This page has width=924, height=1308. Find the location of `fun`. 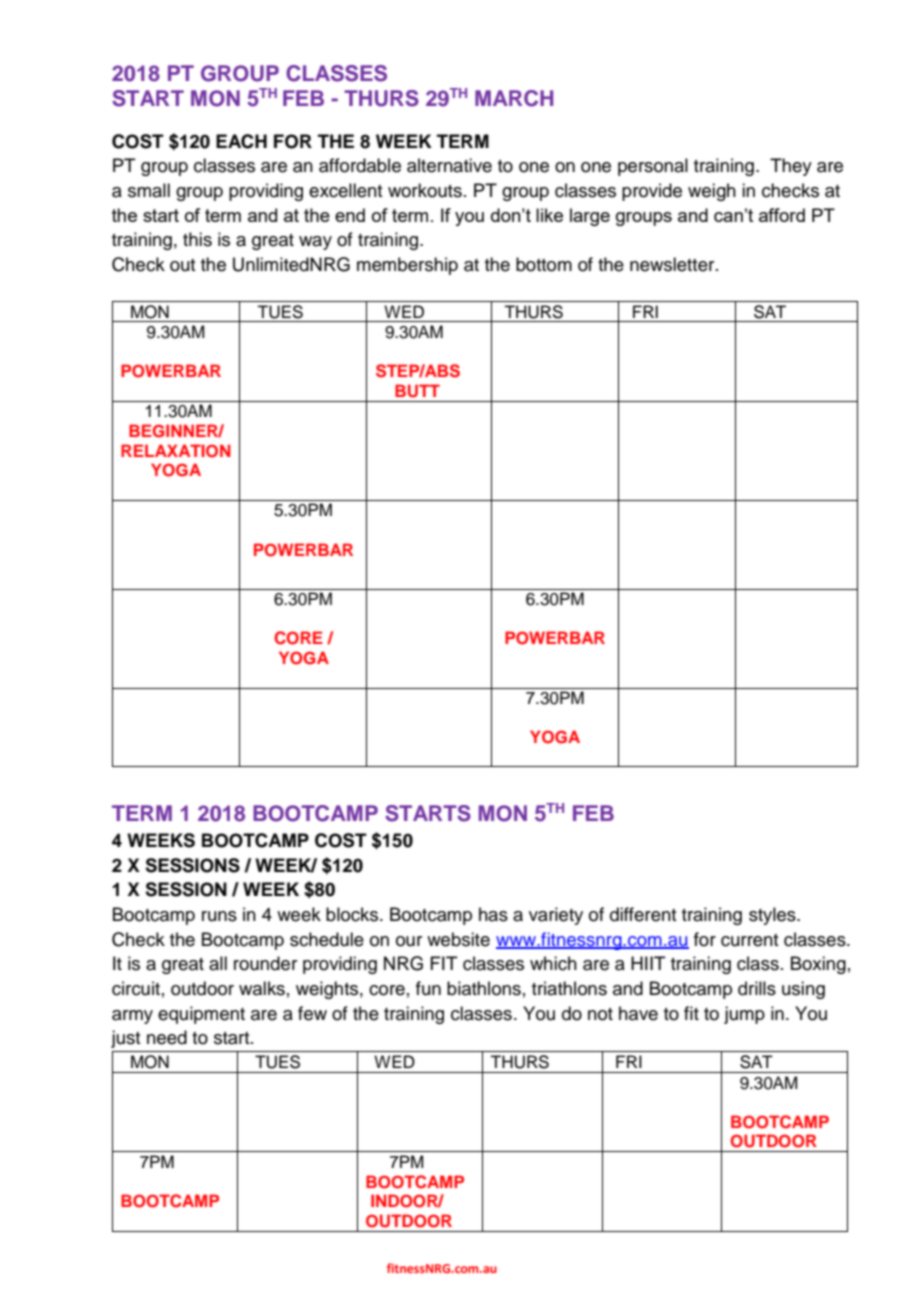

fun is located at coordinates (428, 988).
